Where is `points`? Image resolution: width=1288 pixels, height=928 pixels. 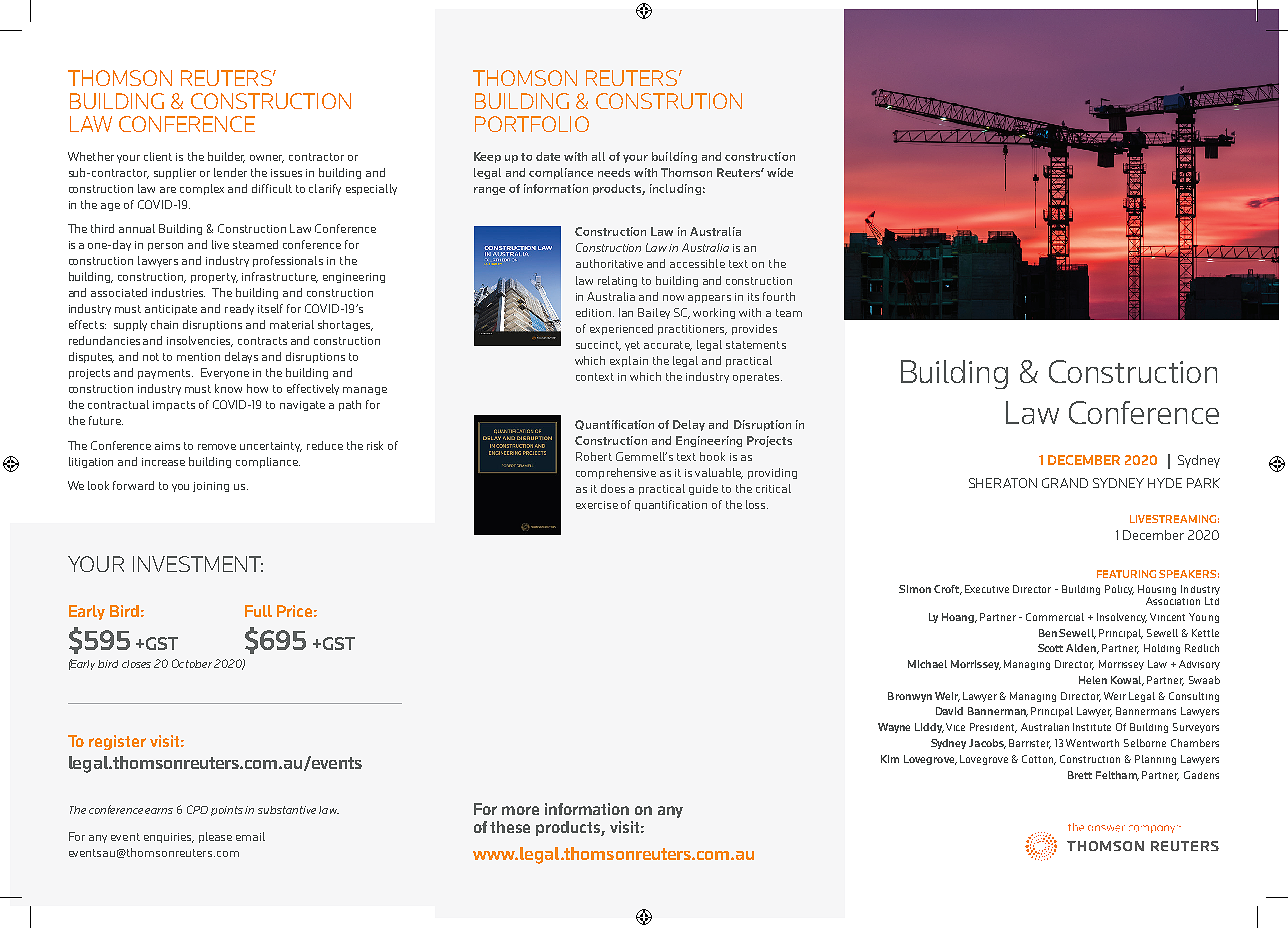
points is located at coordinates (228, 811).
